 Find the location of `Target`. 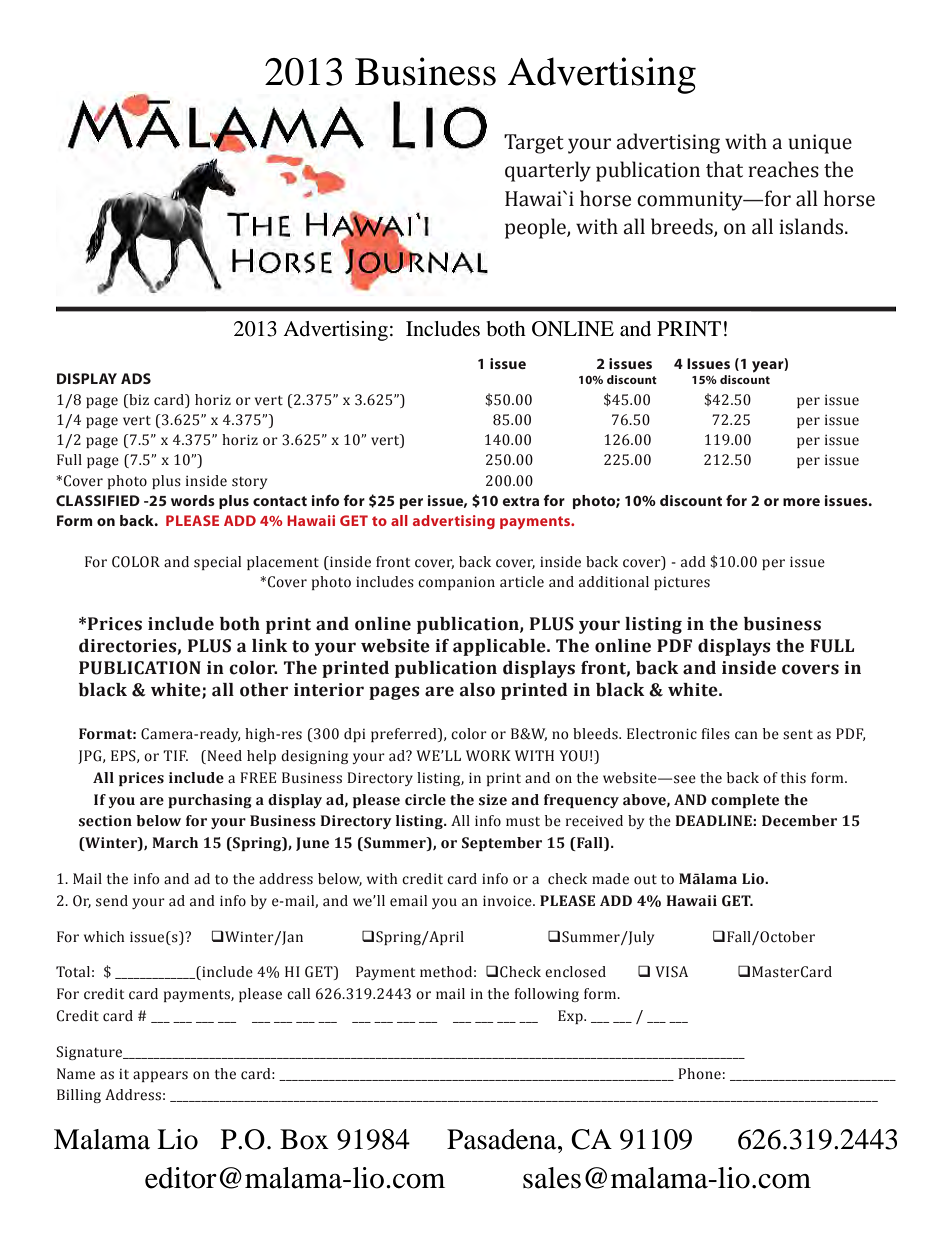

Target is located at coordinates (534, 144).
